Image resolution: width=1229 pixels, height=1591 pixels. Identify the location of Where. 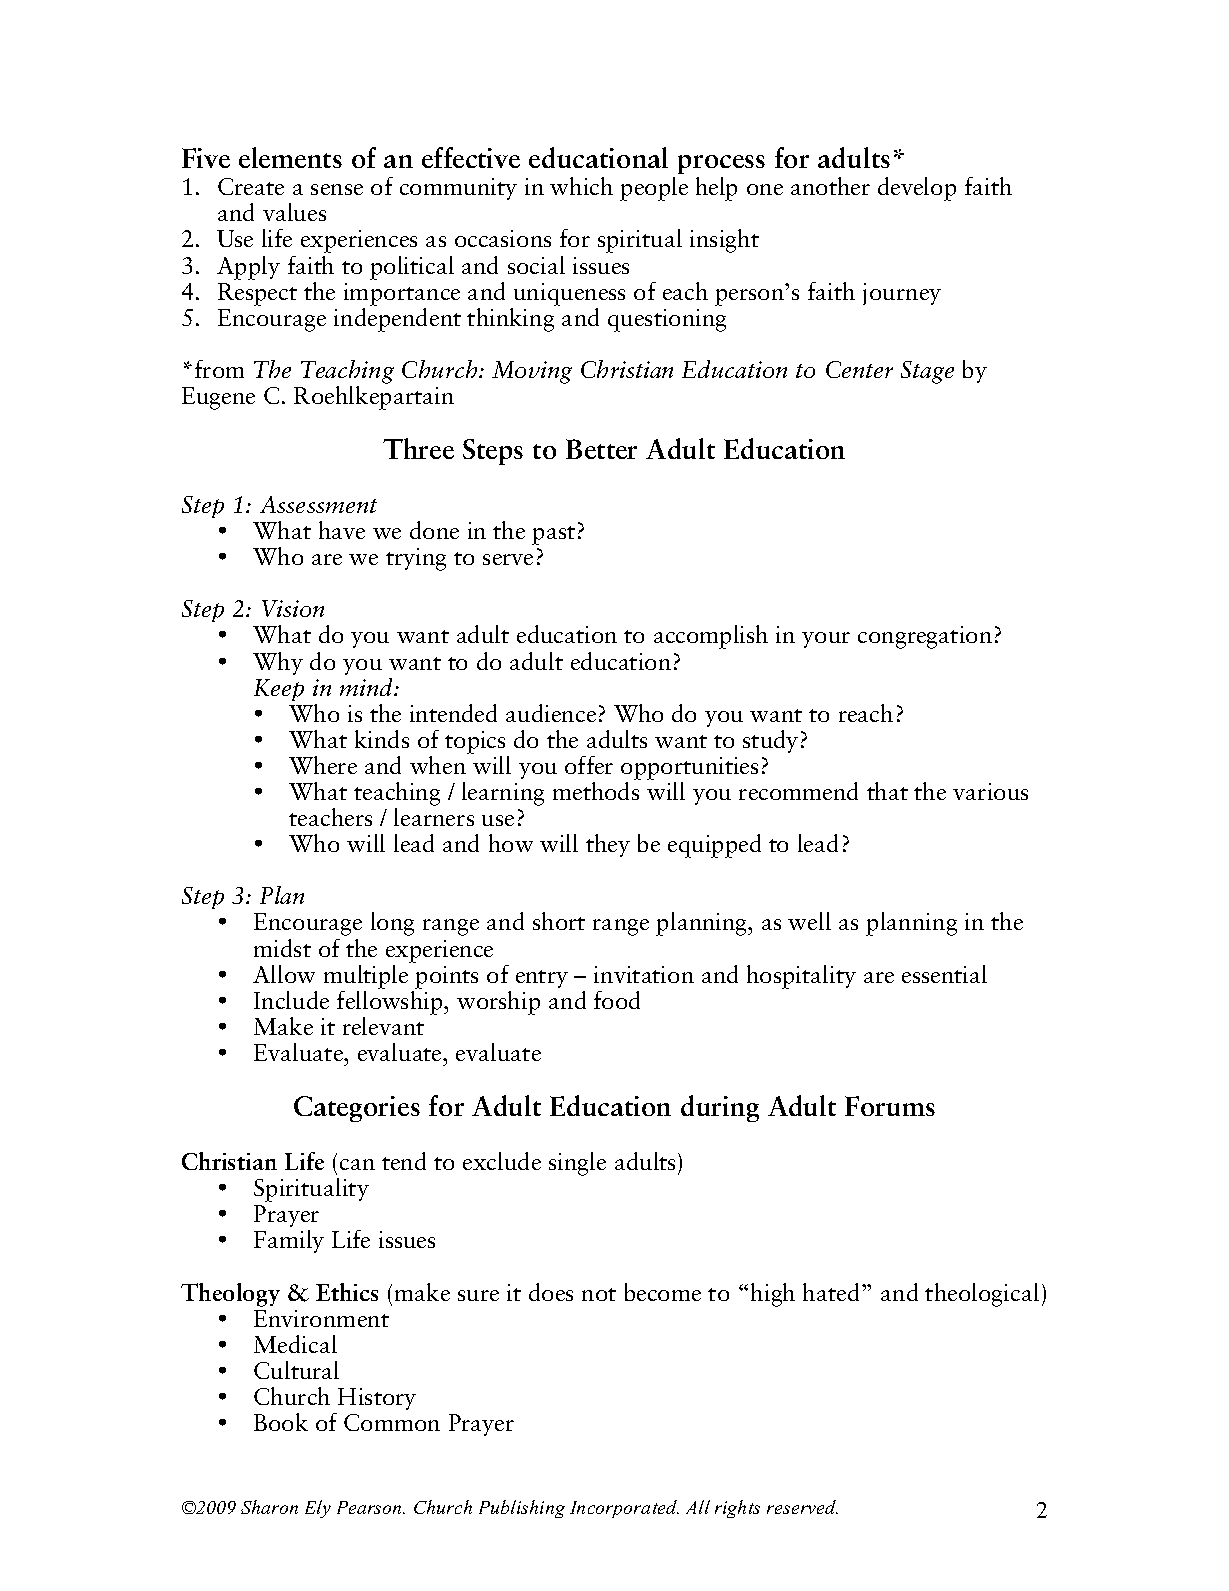
(323, 765).
